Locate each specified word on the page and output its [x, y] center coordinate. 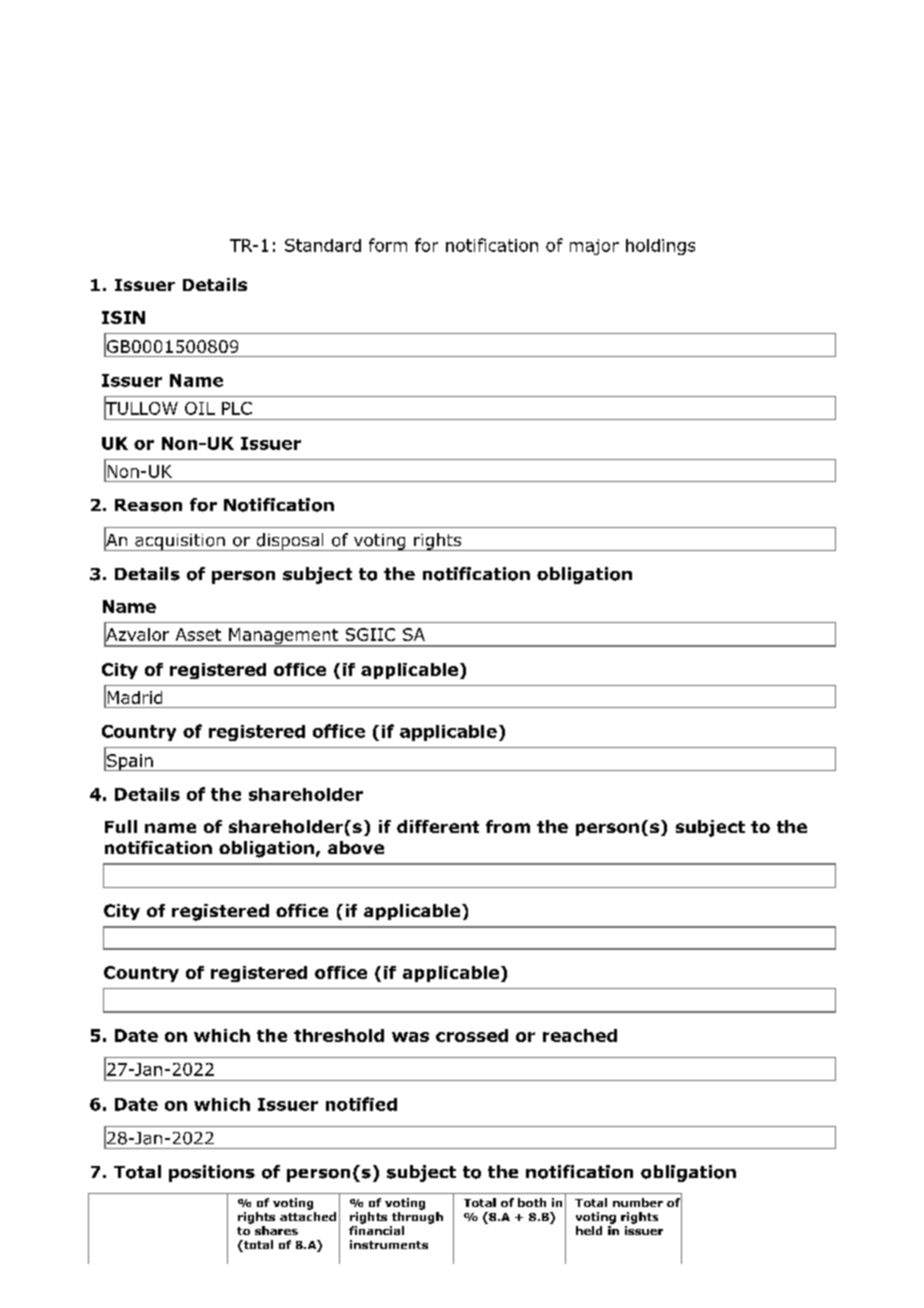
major [594, 247]
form [388, 245]
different [438, 826]
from [508, 826]
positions [212, 1173]
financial [376, 1230]
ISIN [123, 317]
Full [121, 826]
